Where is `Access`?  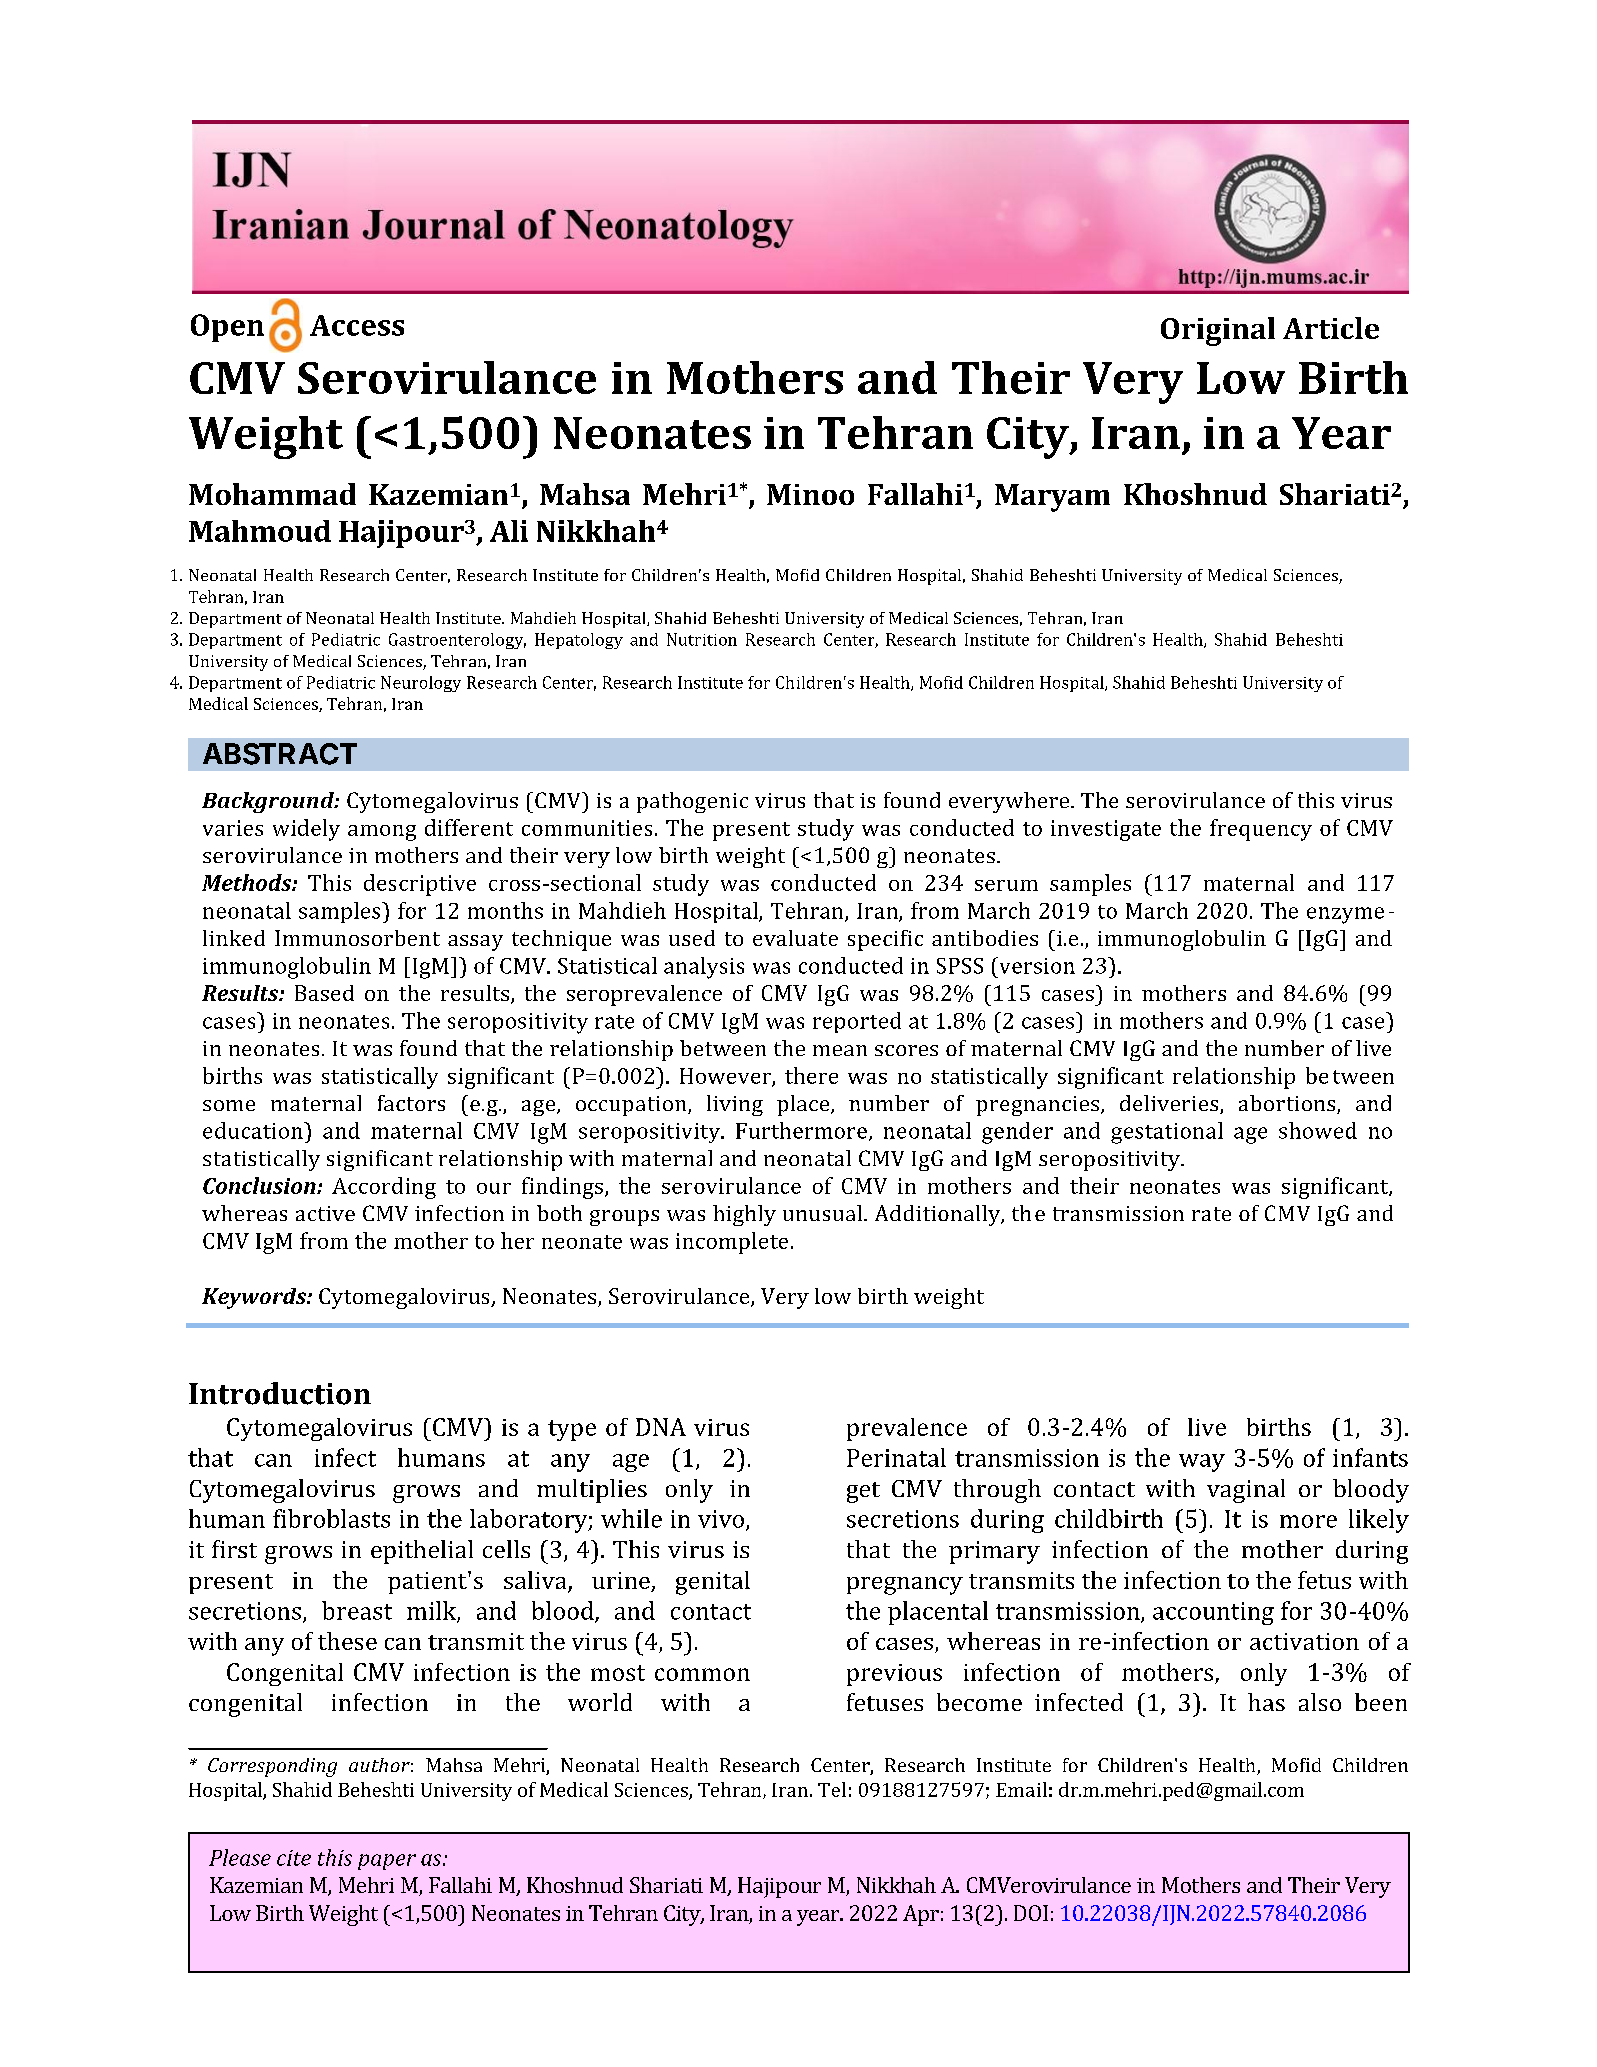 Access is located at coordinates (357, 325).
